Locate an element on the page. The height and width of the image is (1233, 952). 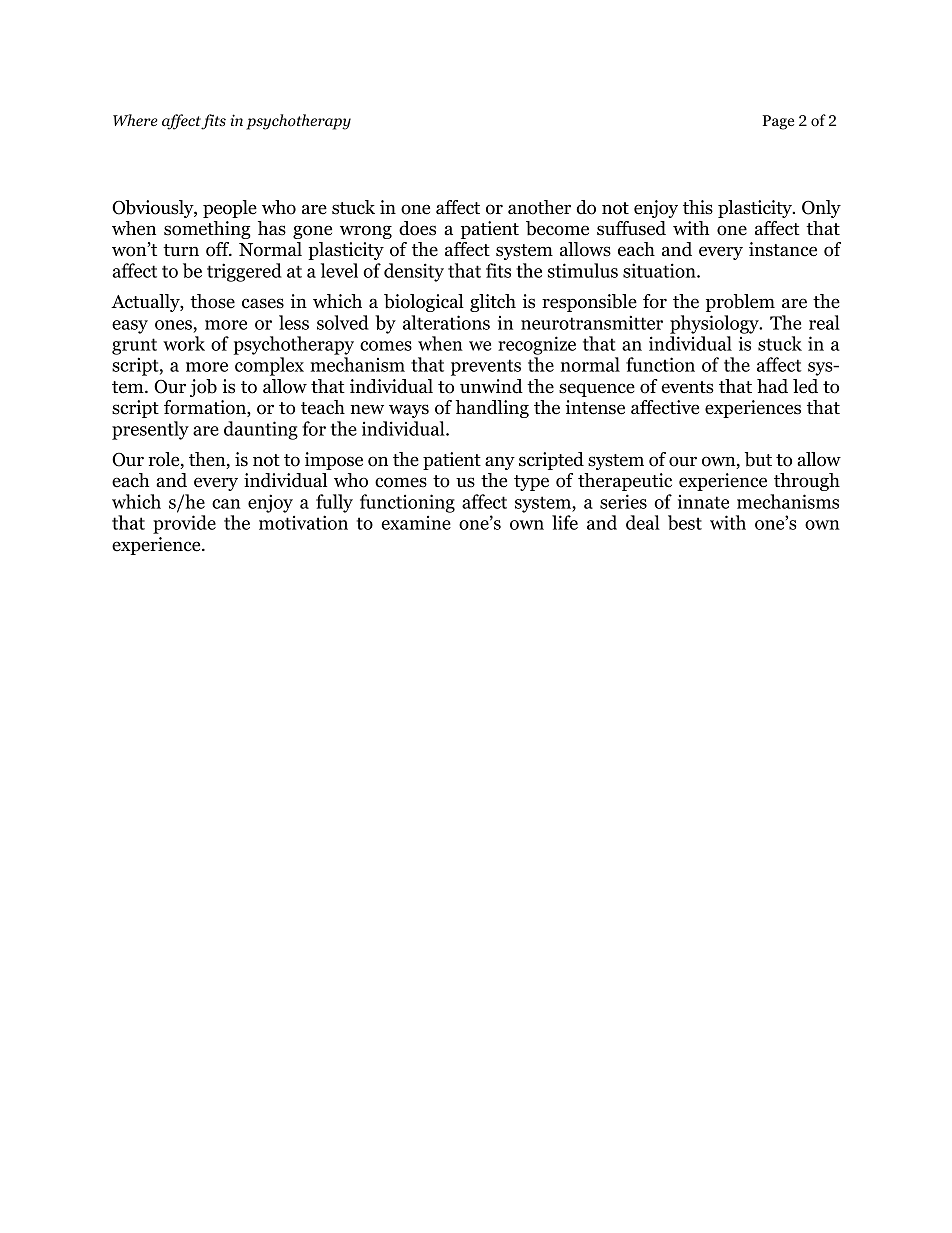
Where is located at coordinates (135, 120).
